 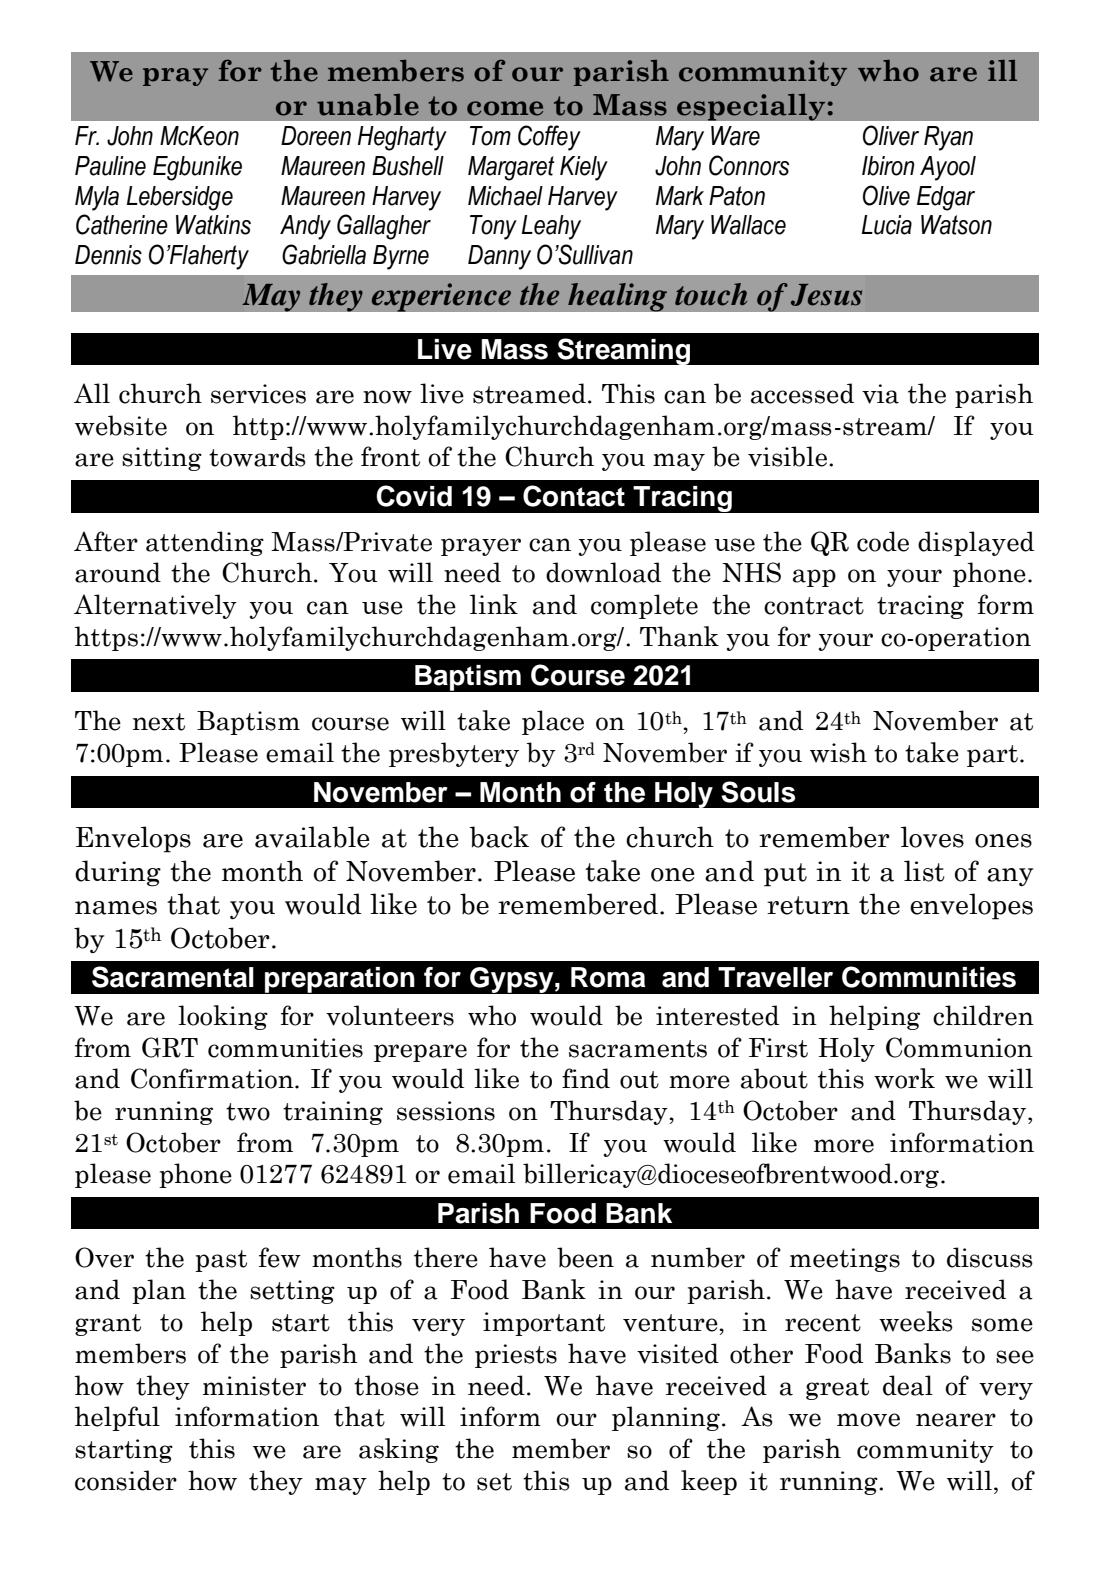 What do you see at coordinates (549, 138) in the document?
I see `Coffey` at bounding box center [549, 138].
